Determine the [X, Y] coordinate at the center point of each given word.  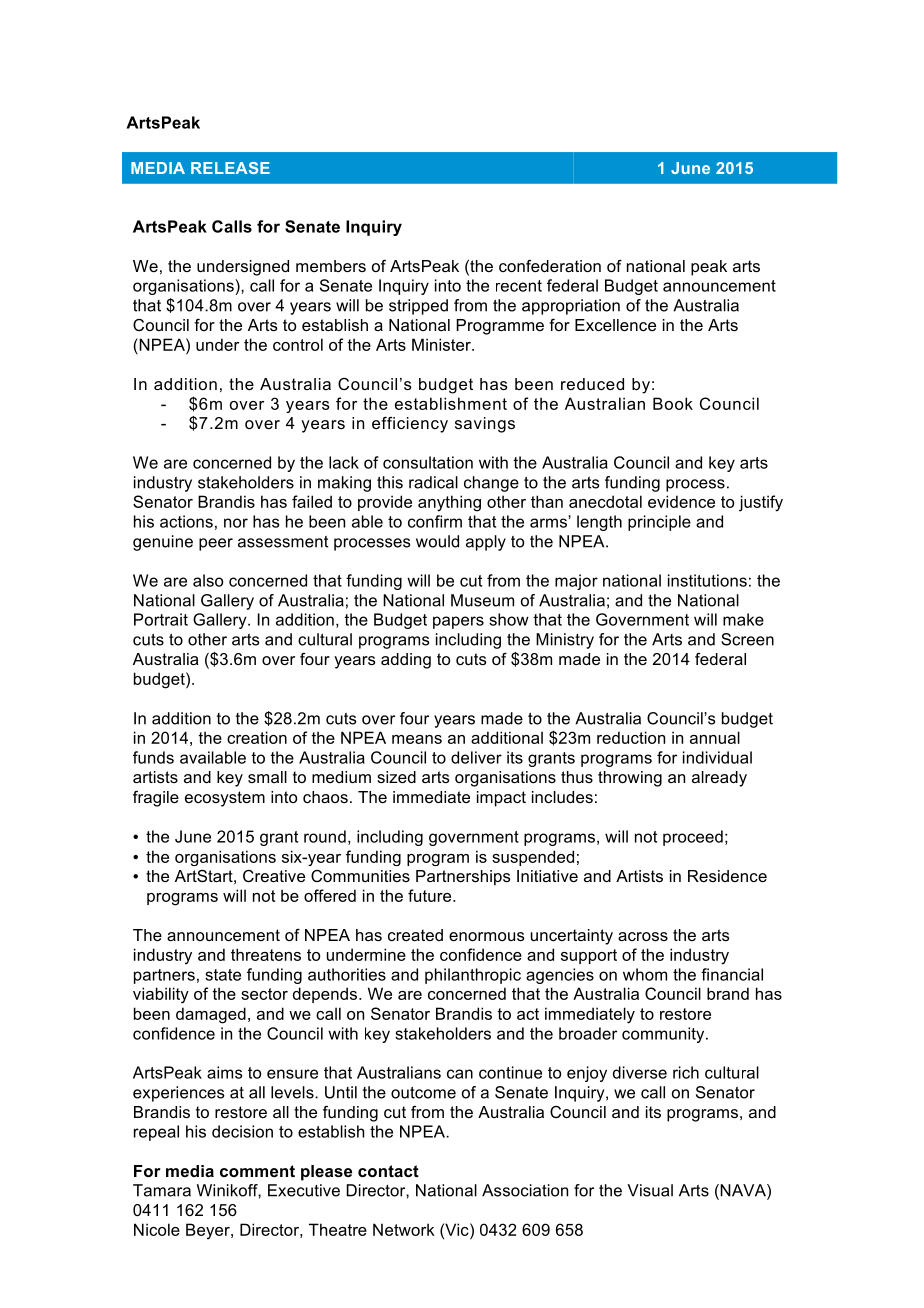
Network [404, 1229]
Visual [650, 1190]
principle [659, 523]
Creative [274, 876]
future [431, 895]
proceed [693, 838]
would [437, 541]
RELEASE [230, 168]
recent [519, 286]
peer [216, 544]
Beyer [209, 1231]
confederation [550, 266]
